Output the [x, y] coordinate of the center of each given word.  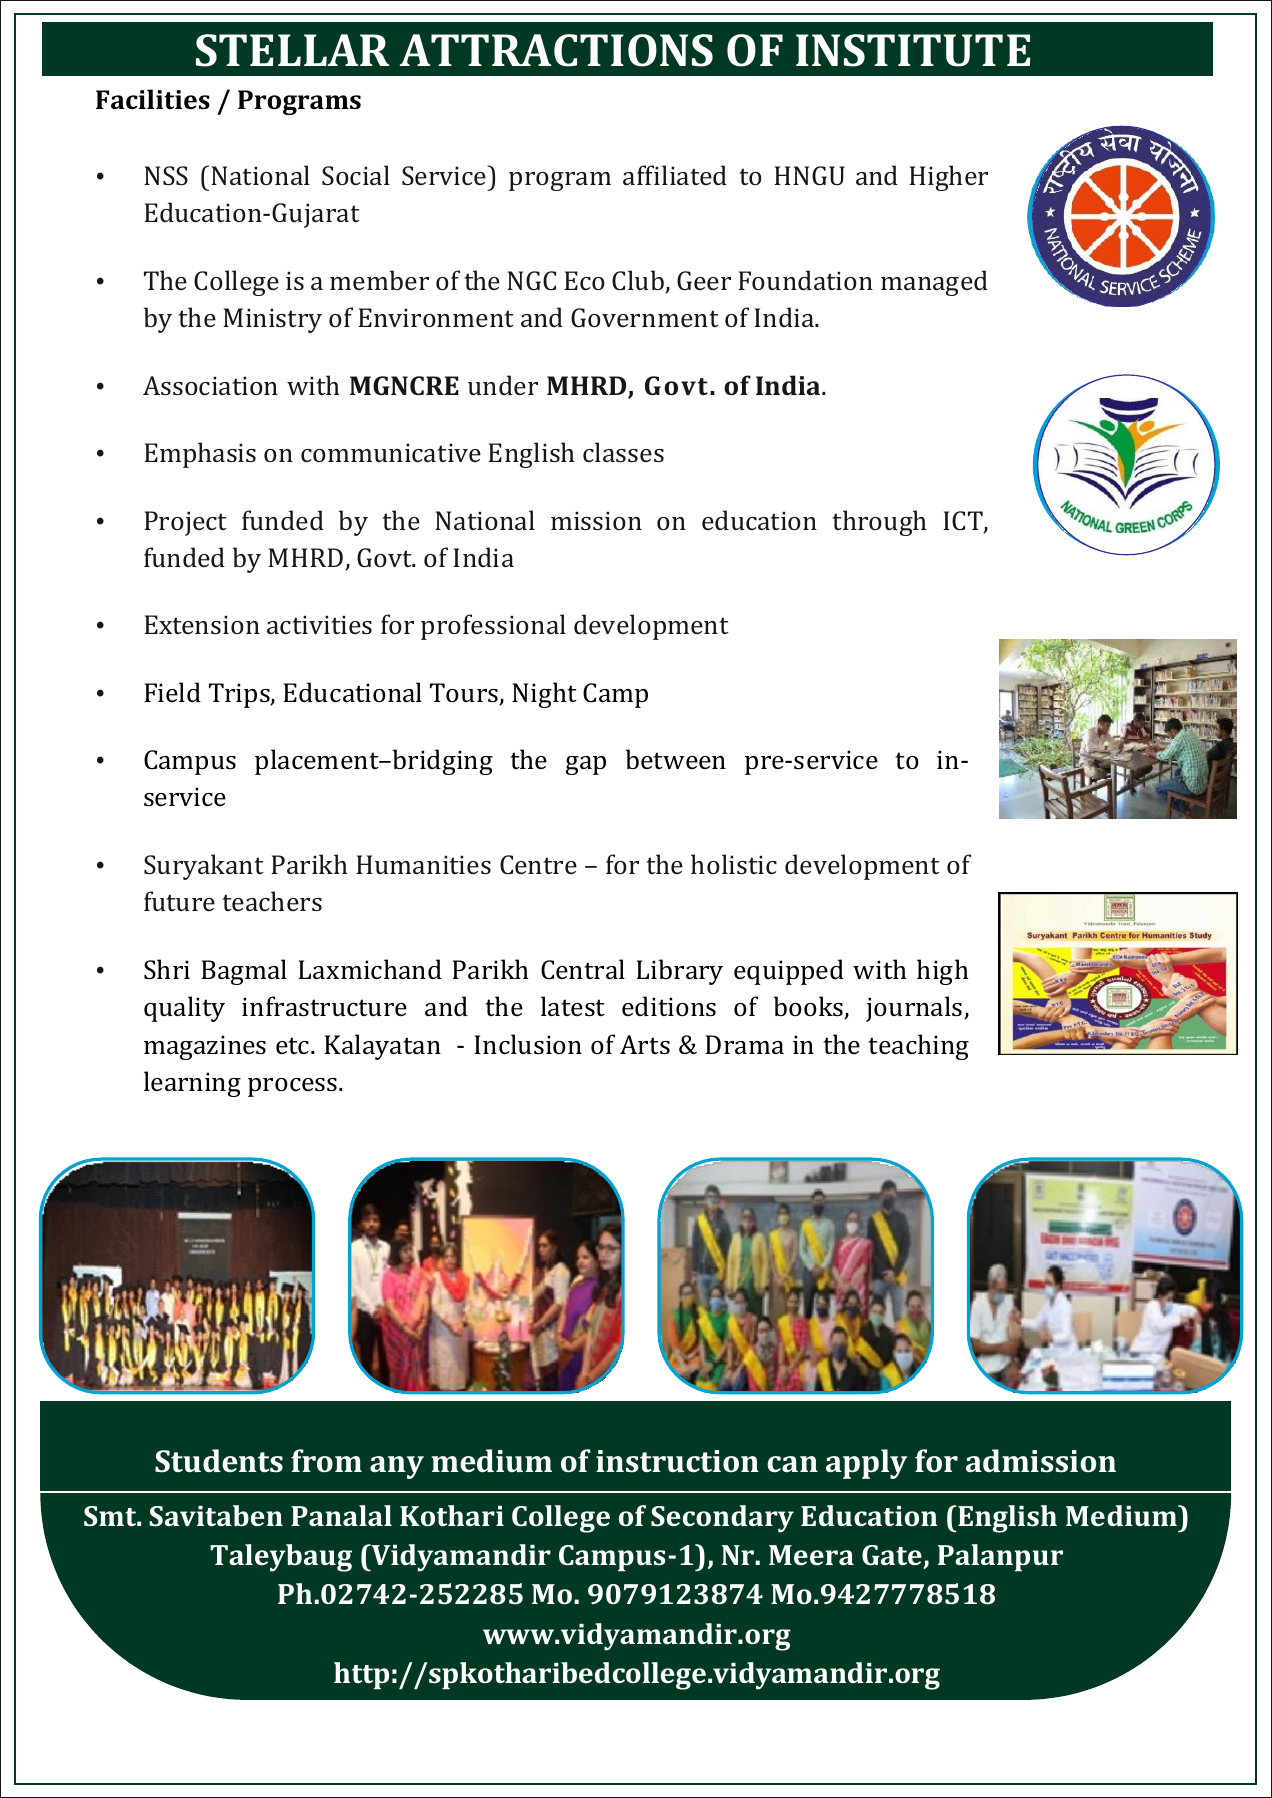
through [879, 523]
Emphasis [200, 455]
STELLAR [293, 50]
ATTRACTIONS [556, 50]
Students [219, 1461]
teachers [272, 901]
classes [623, 452]
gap [586, 765]
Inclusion [528, 1044]
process [292, 1087]
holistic [734, 864]
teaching [918, 1047]
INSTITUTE [913, 50]
